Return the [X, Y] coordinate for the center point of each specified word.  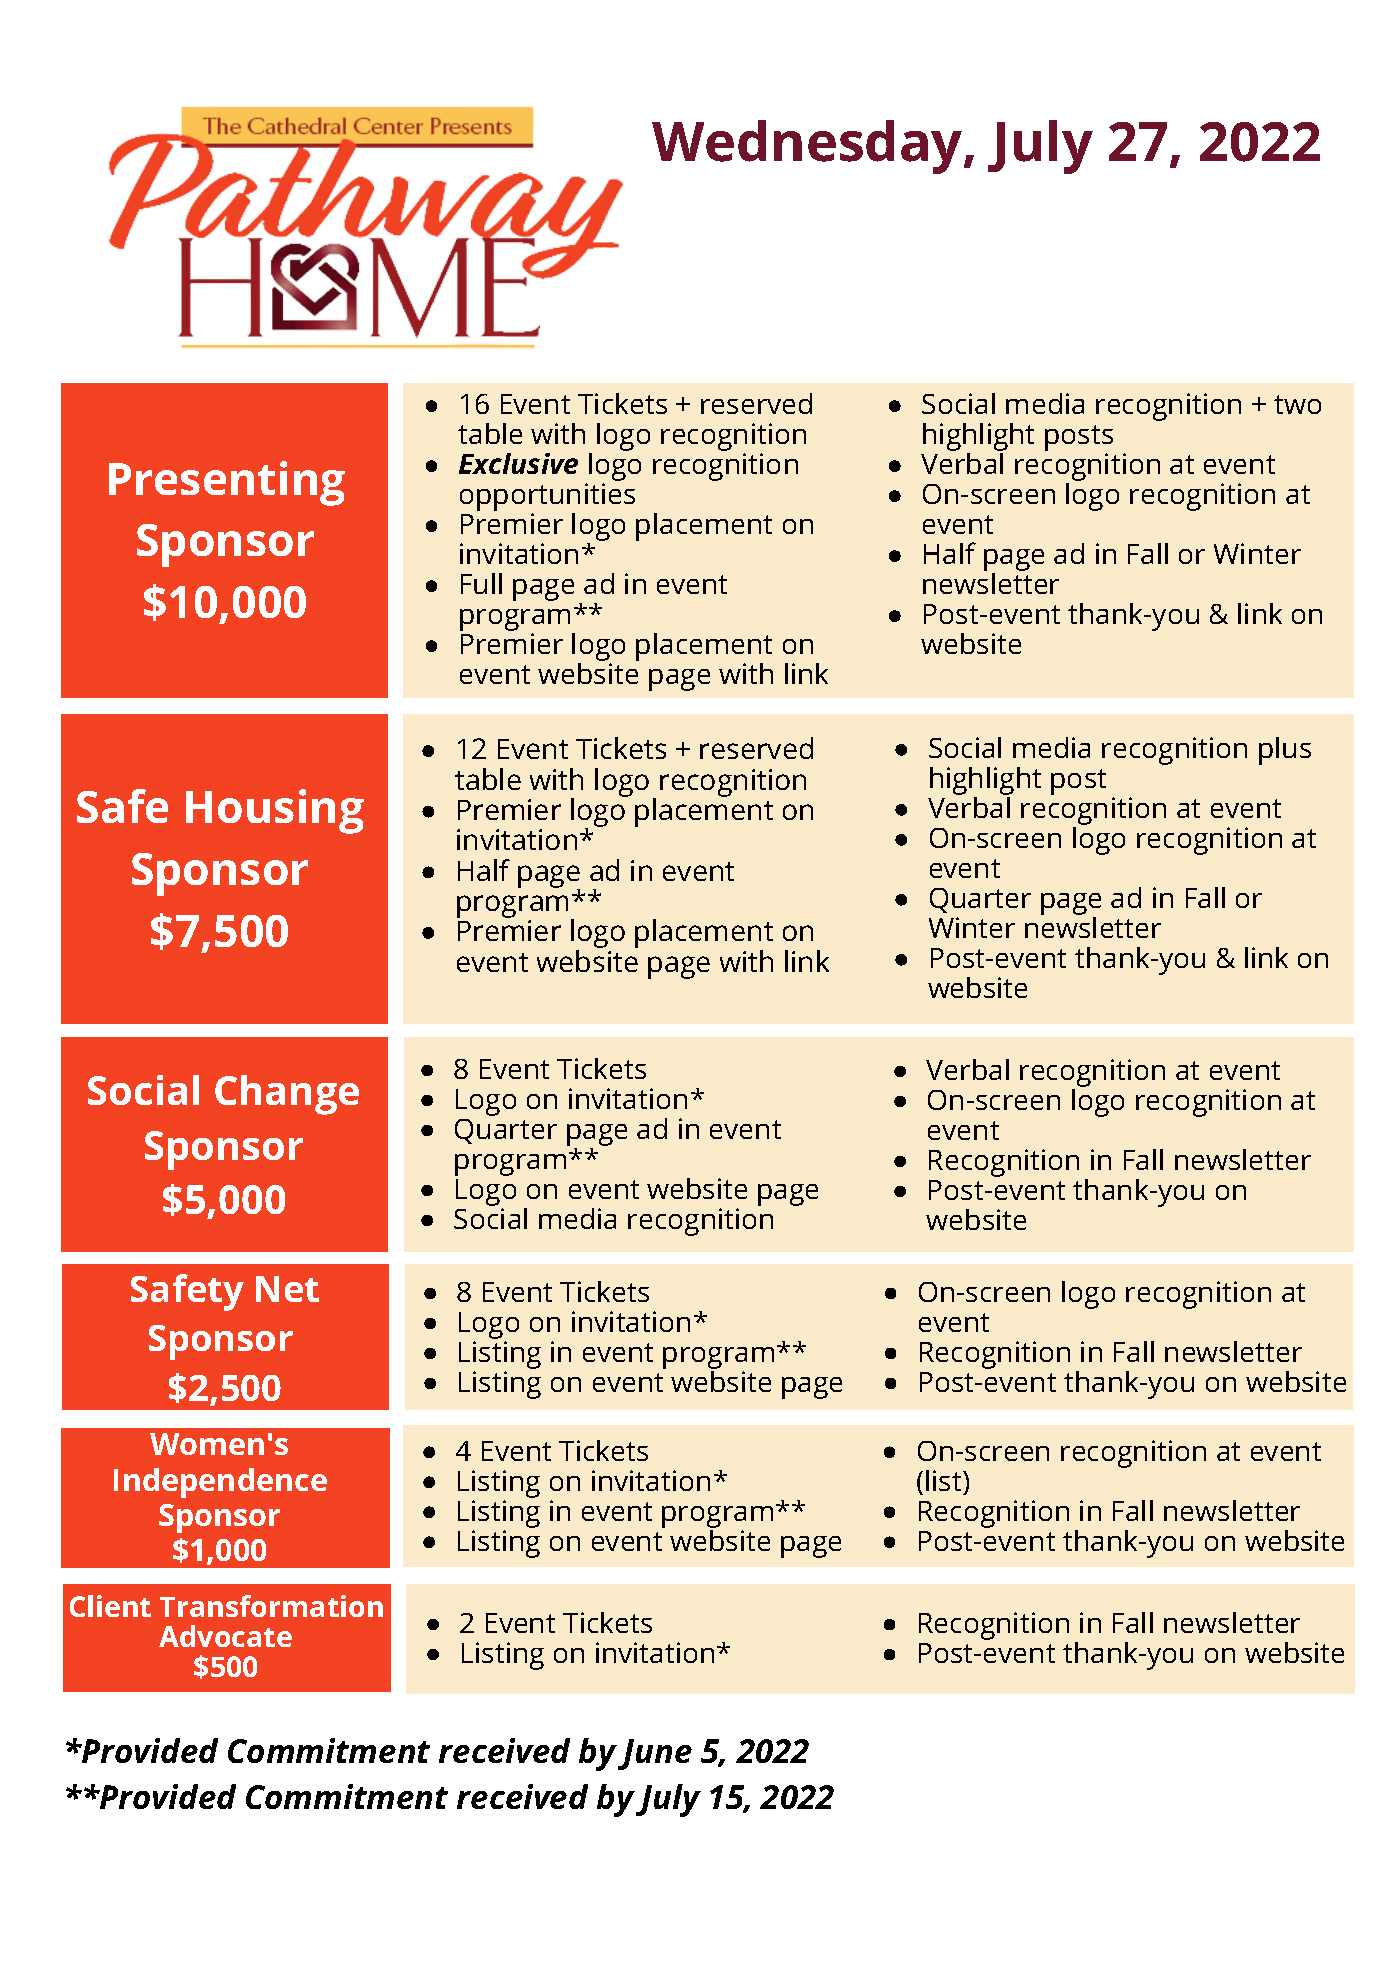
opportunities [547, 498]
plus [1285, 751]
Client [110, 1606]
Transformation [271, 1606]
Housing [275, 811]
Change [287, 1095]
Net [287, 1289]
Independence [220, 1483]
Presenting [227, 483]
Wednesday [808, 147]
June [655, 1754]
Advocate [225, 1636]
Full [481, 583]
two [1297, 404]
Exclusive [518, 463]
